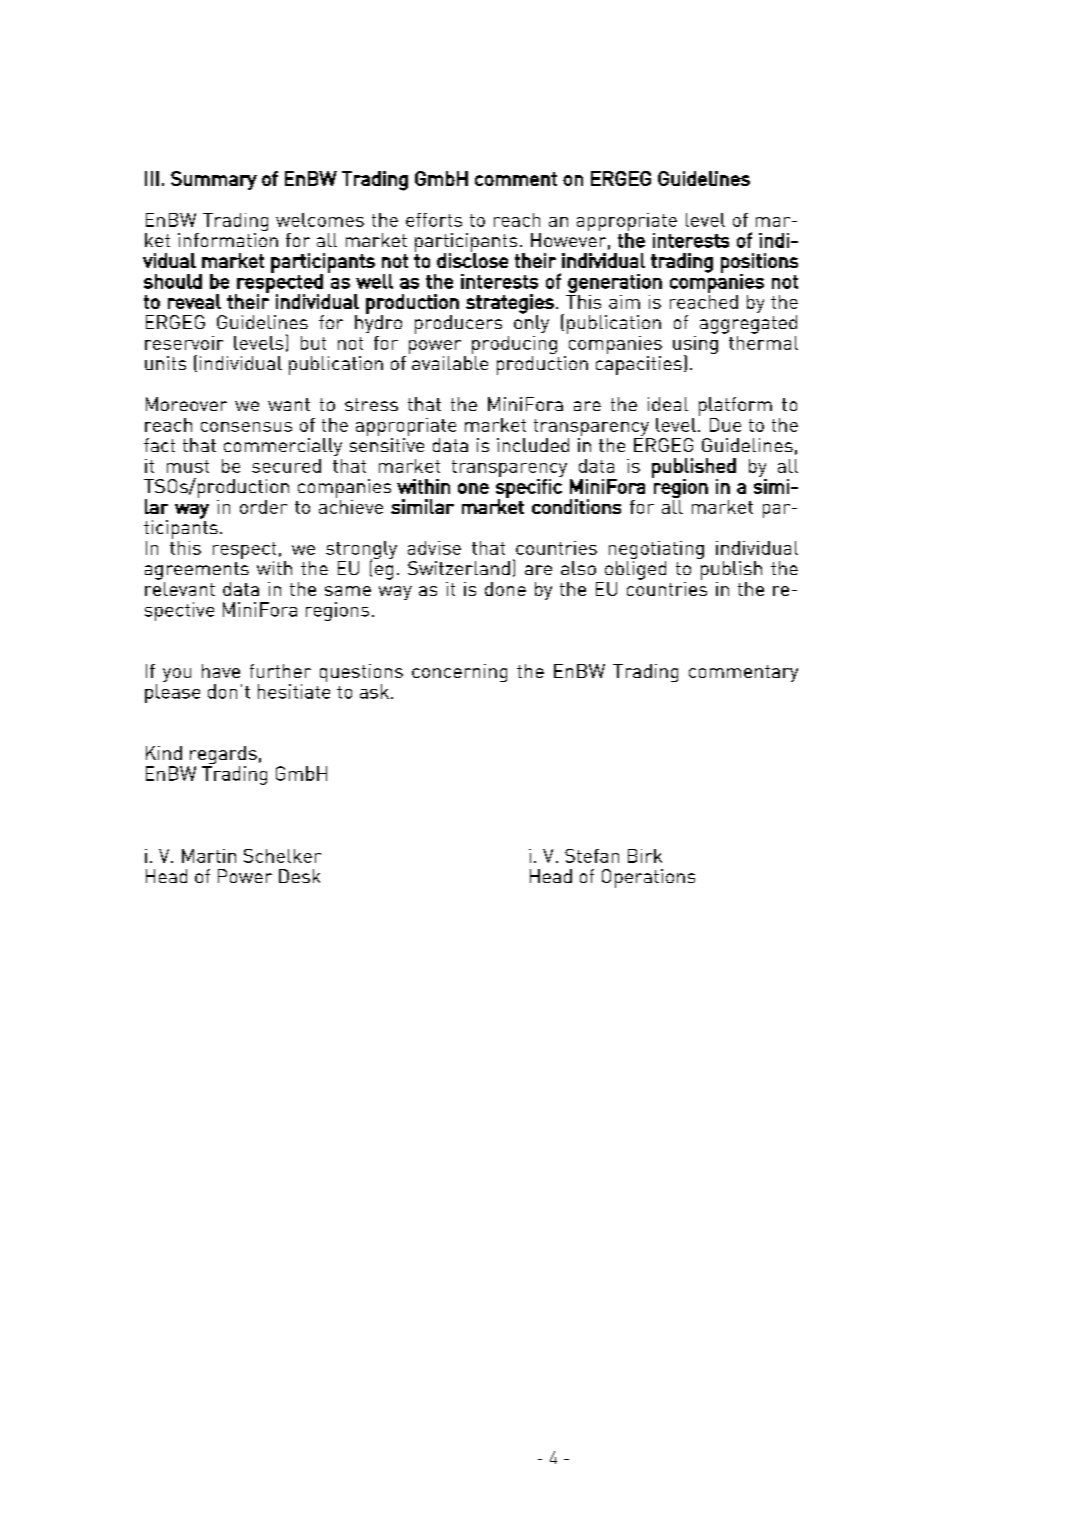 This page has height=1522, width=1075. Describe the element at coordinates (434, 220) in the page. I see `efforts` at that location.
